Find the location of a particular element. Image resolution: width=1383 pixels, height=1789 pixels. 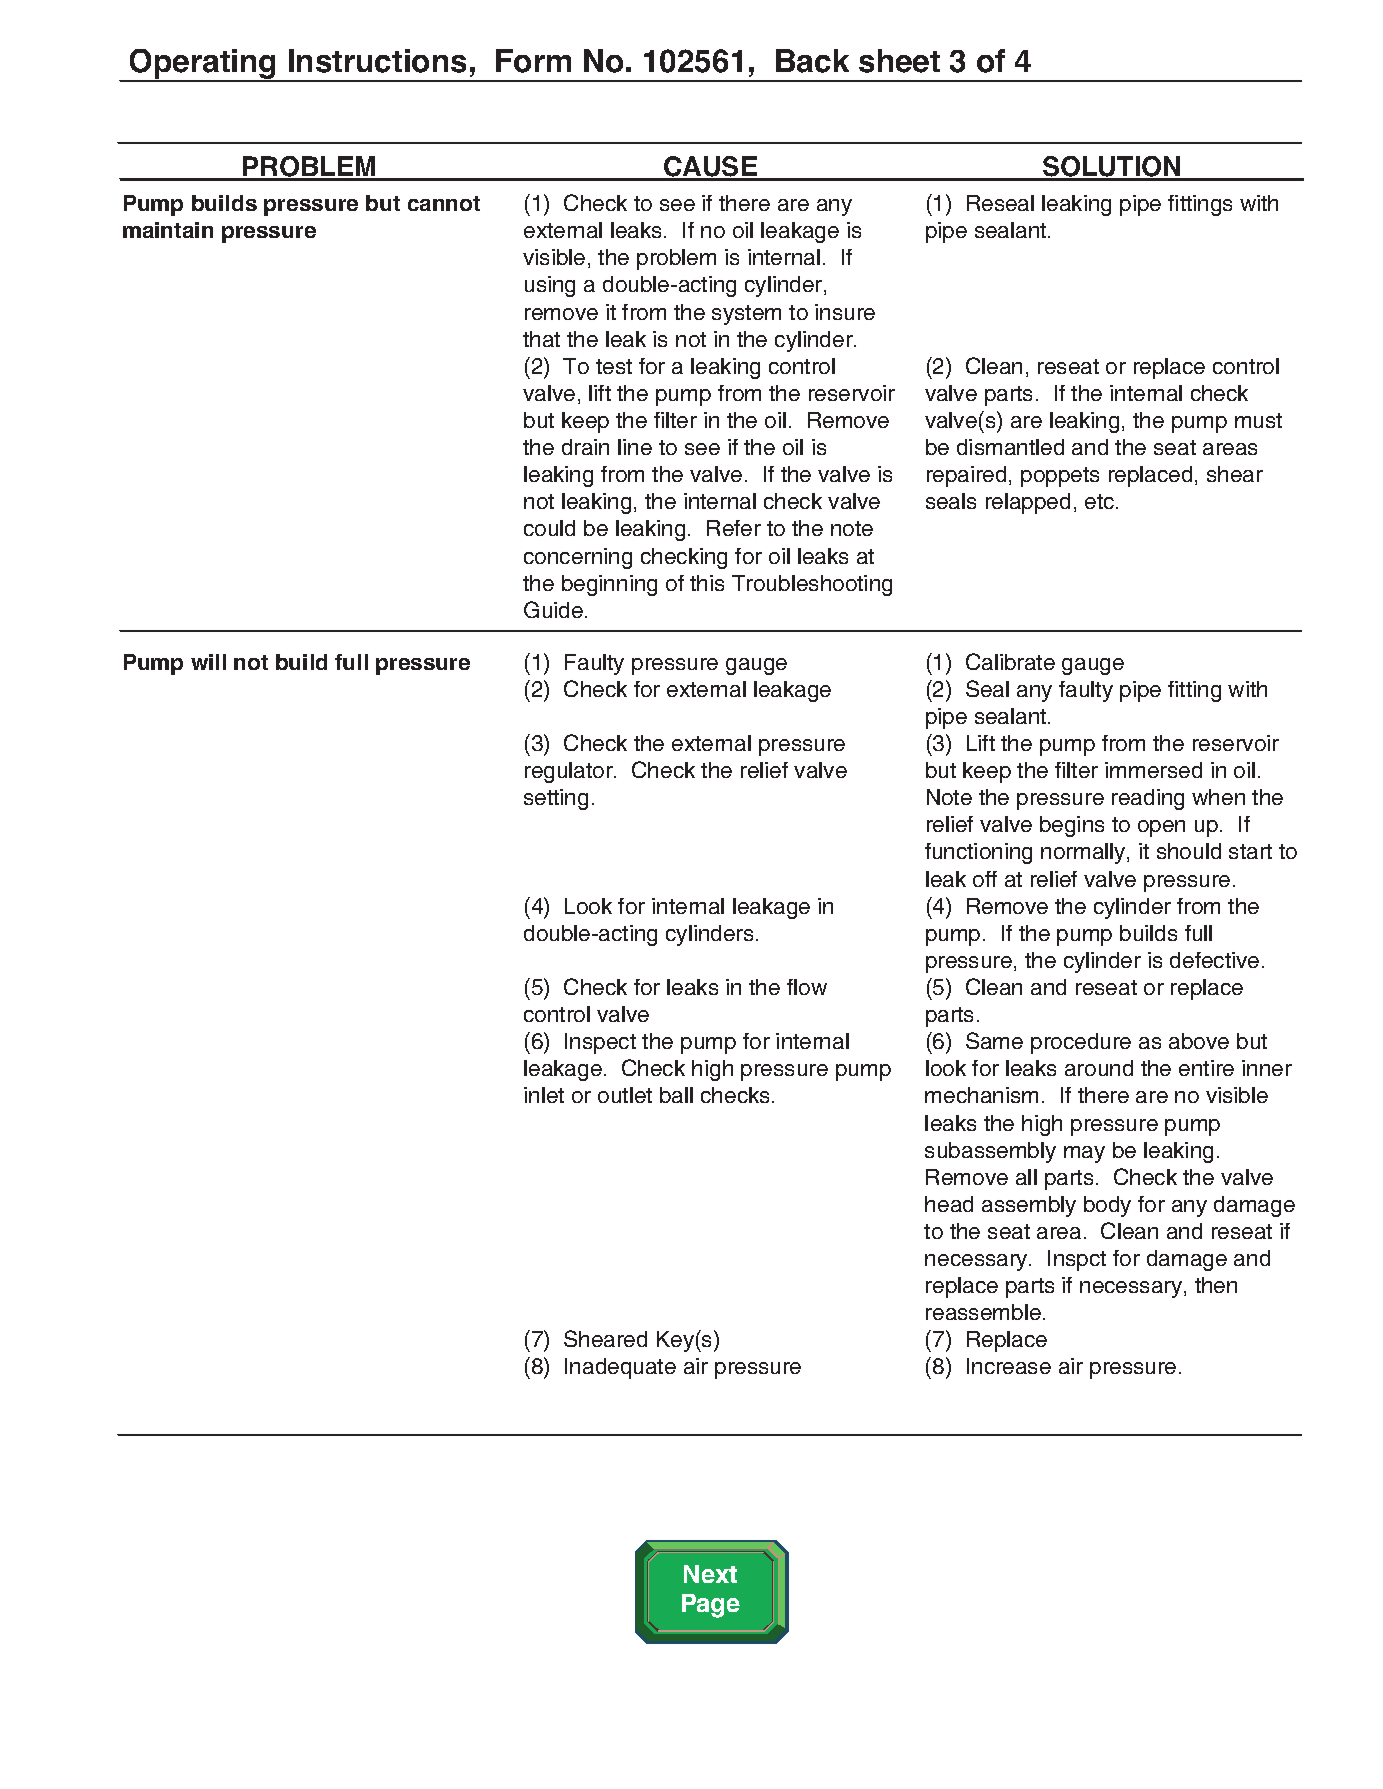

SOLUTION is located at coordinates (1112, 168).
